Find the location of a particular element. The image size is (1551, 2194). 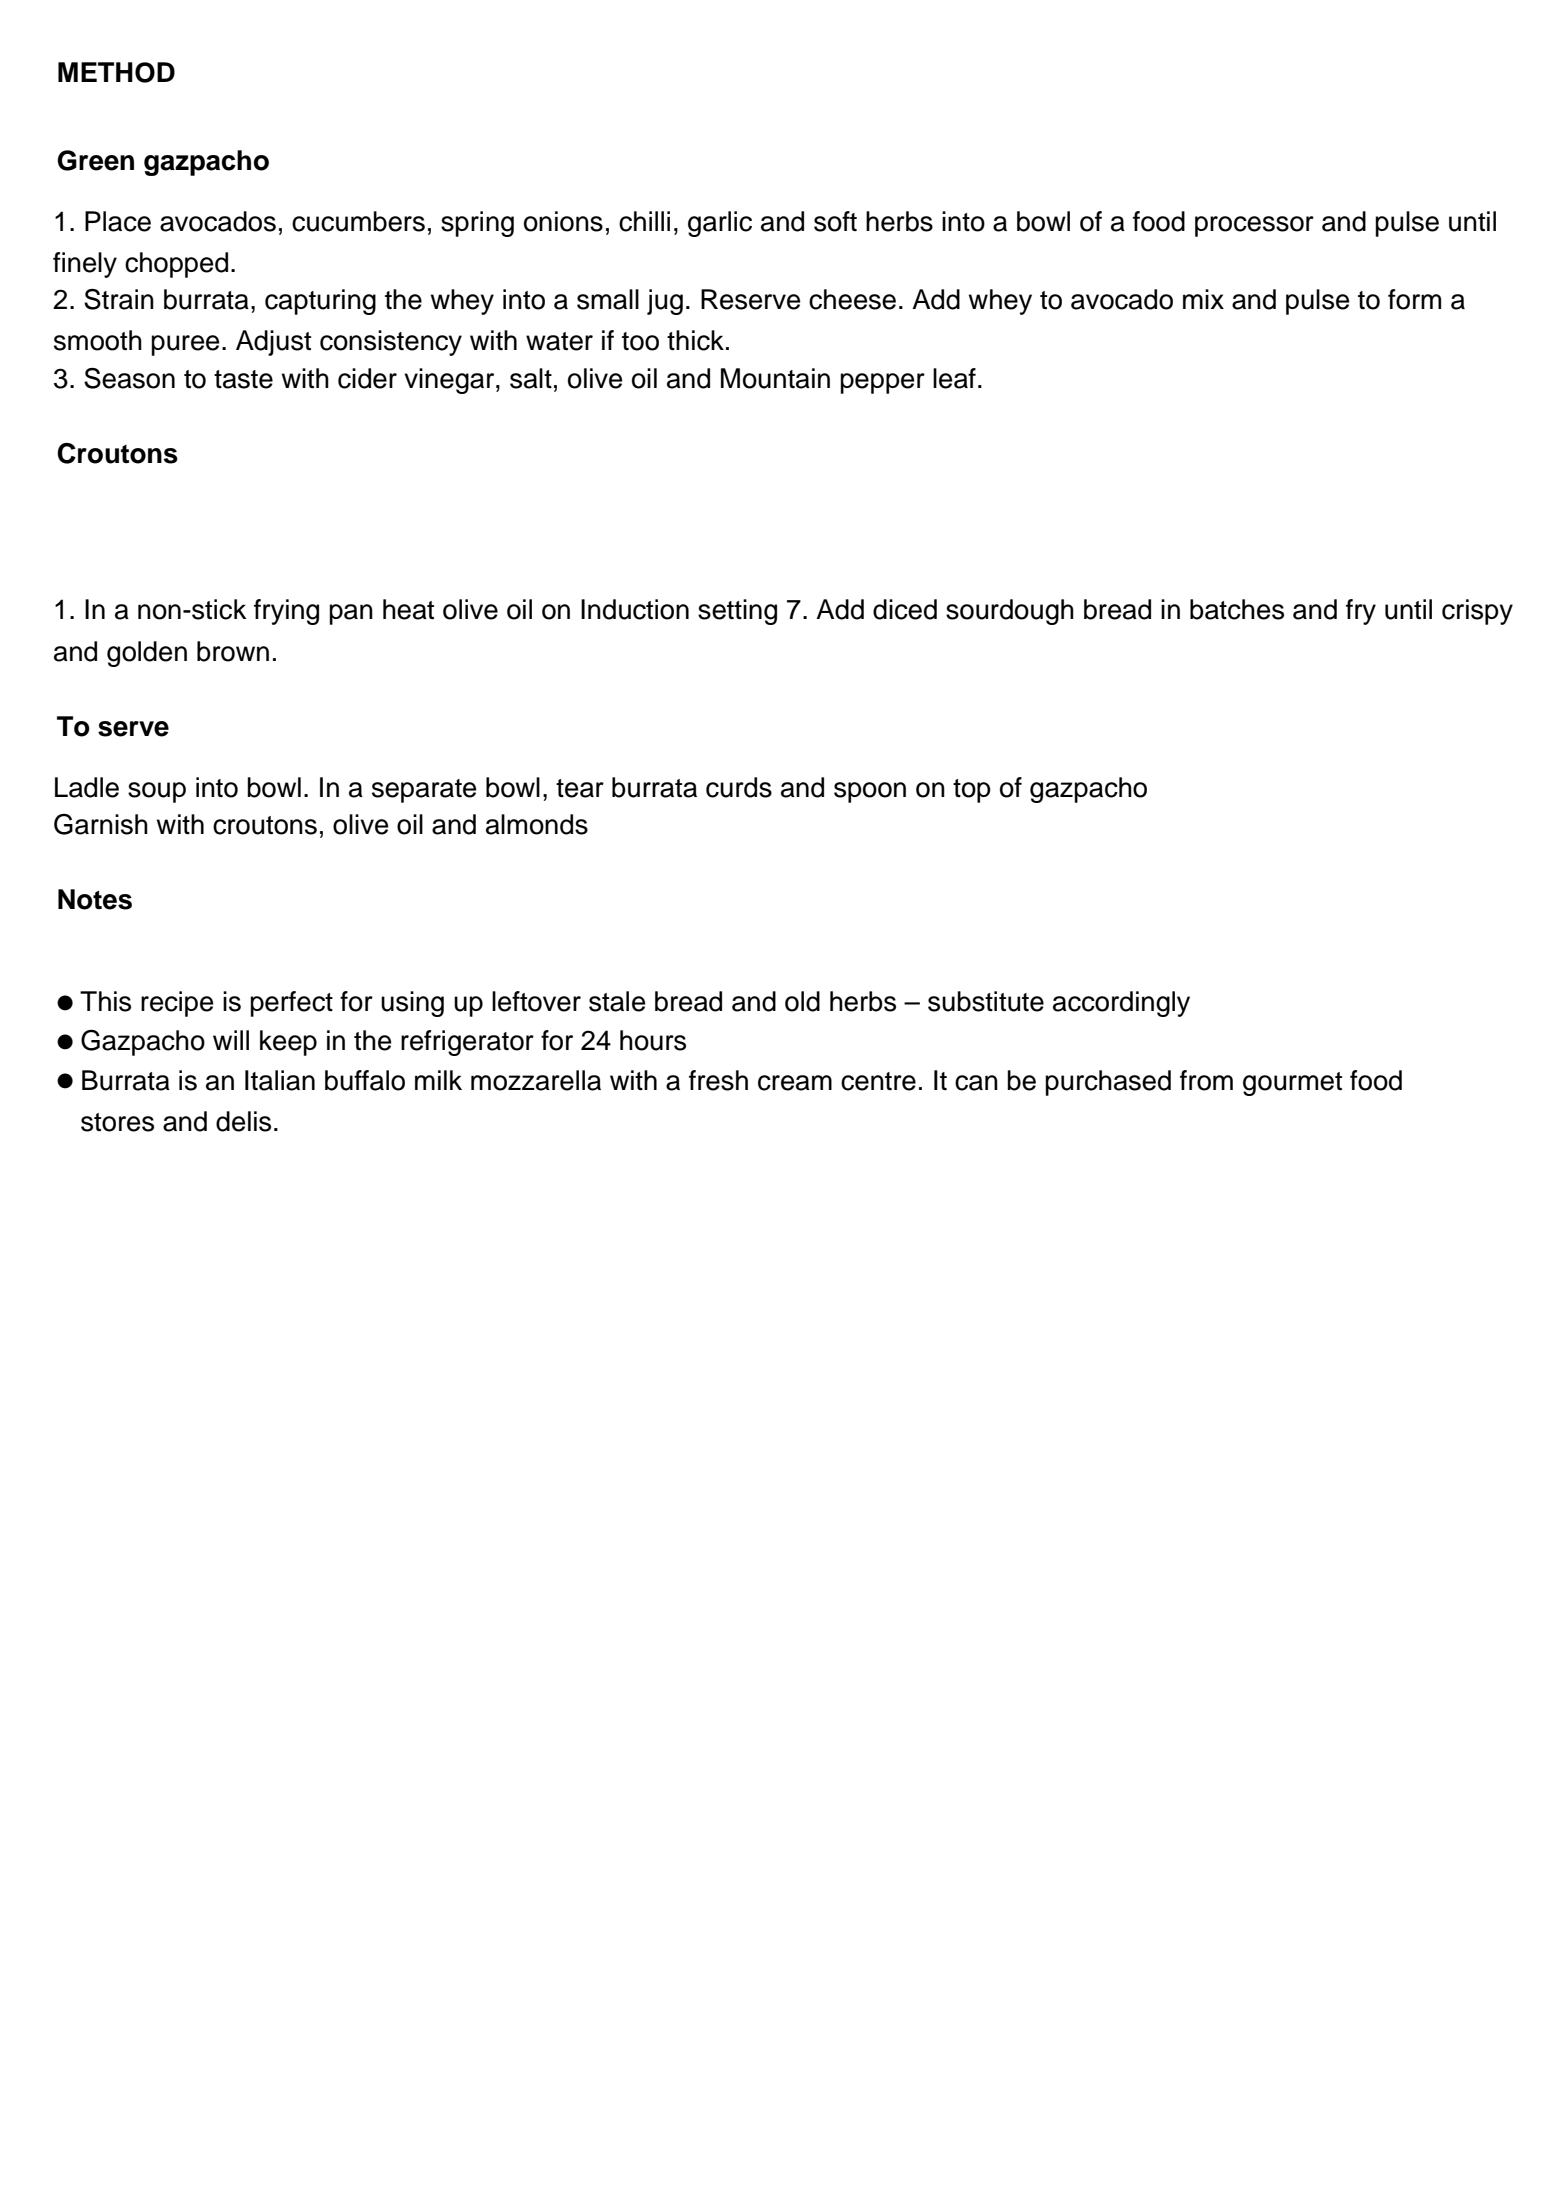

cream is located at coordinates (795, 1083).
